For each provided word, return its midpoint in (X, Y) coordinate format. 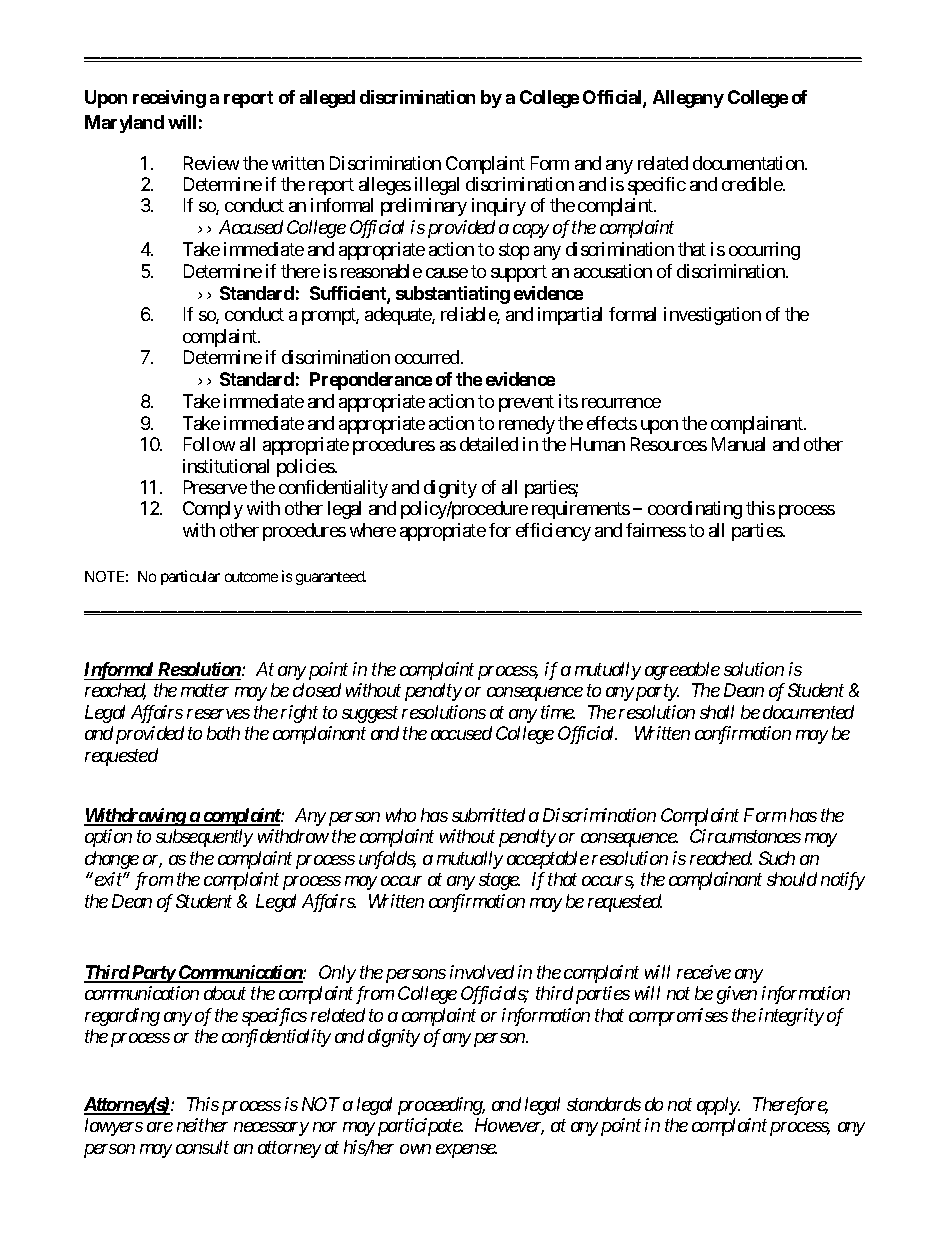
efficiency (553, 532)
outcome (251, 577)
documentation (749, 163)
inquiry (499, 207)
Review (211, 163)
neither (202, 1125)
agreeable (682, 671)
